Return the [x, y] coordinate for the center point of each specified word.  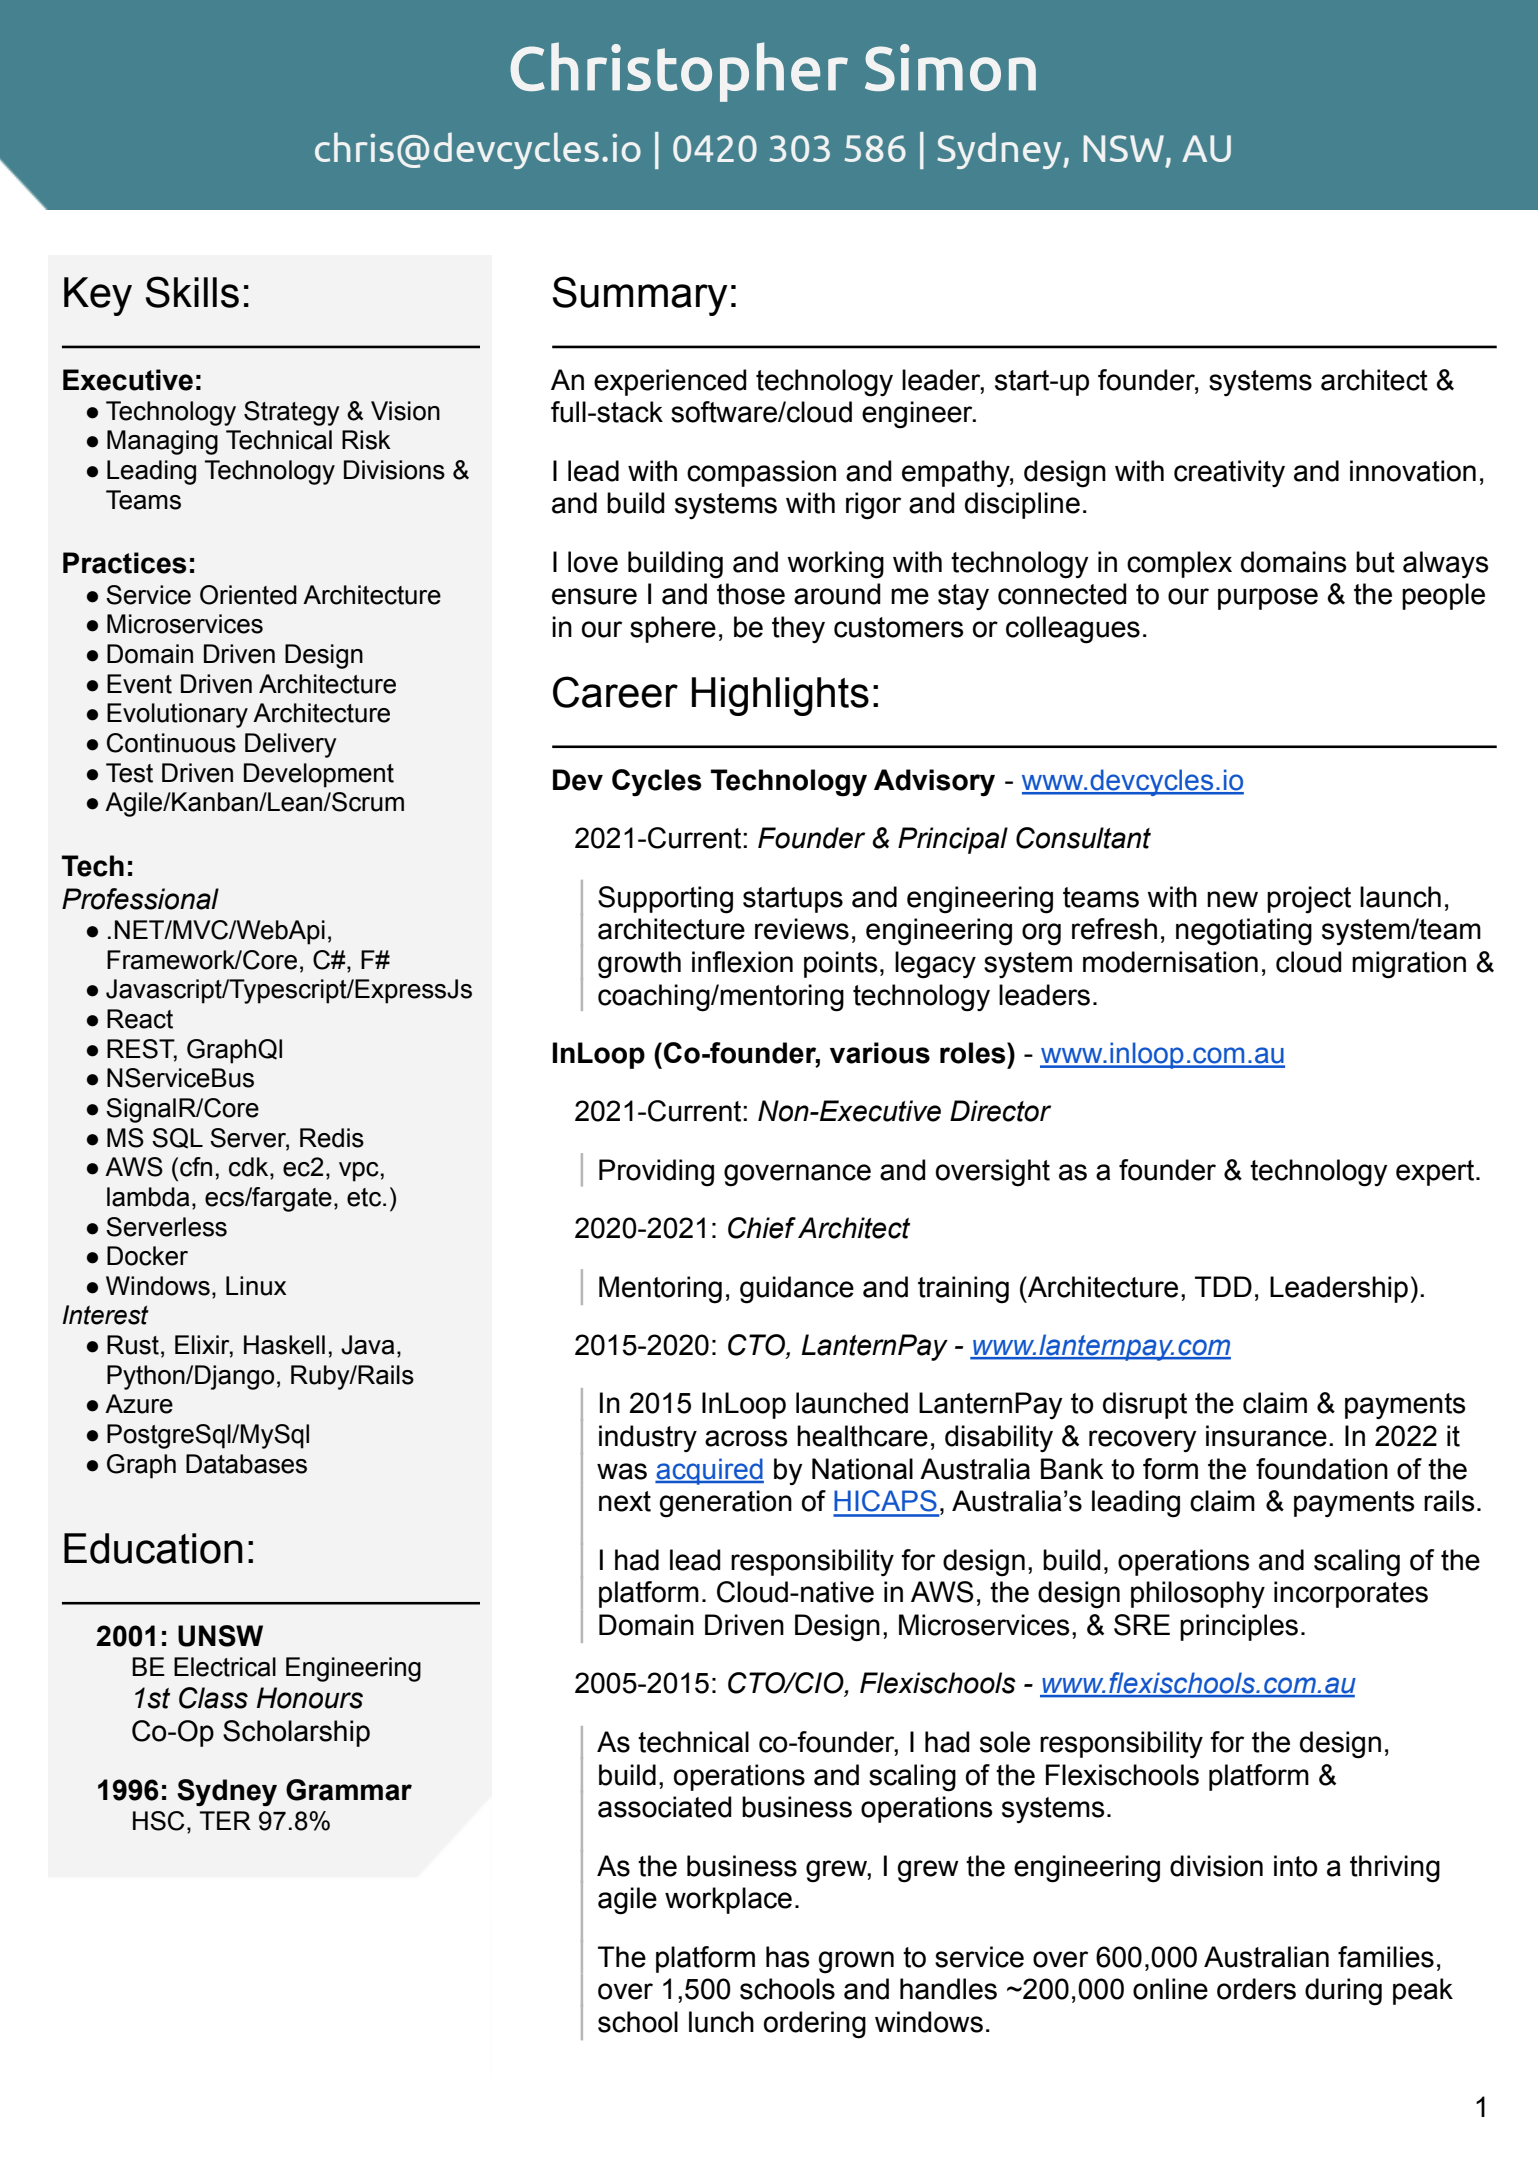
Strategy [292, 413]
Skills [192, 292]
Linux [256, 1286]
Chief [762, 1228]
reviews [802, 929]
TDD [1223, 1286]
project [1309, 900]
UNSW [220, 1636]
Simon [950, 67]
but [1375, 562]
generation [725, 1504]
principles [1239, 1627]
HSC [159, 1821]
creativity [1229, 473]
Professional [140, 899]
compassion [761, 473]
